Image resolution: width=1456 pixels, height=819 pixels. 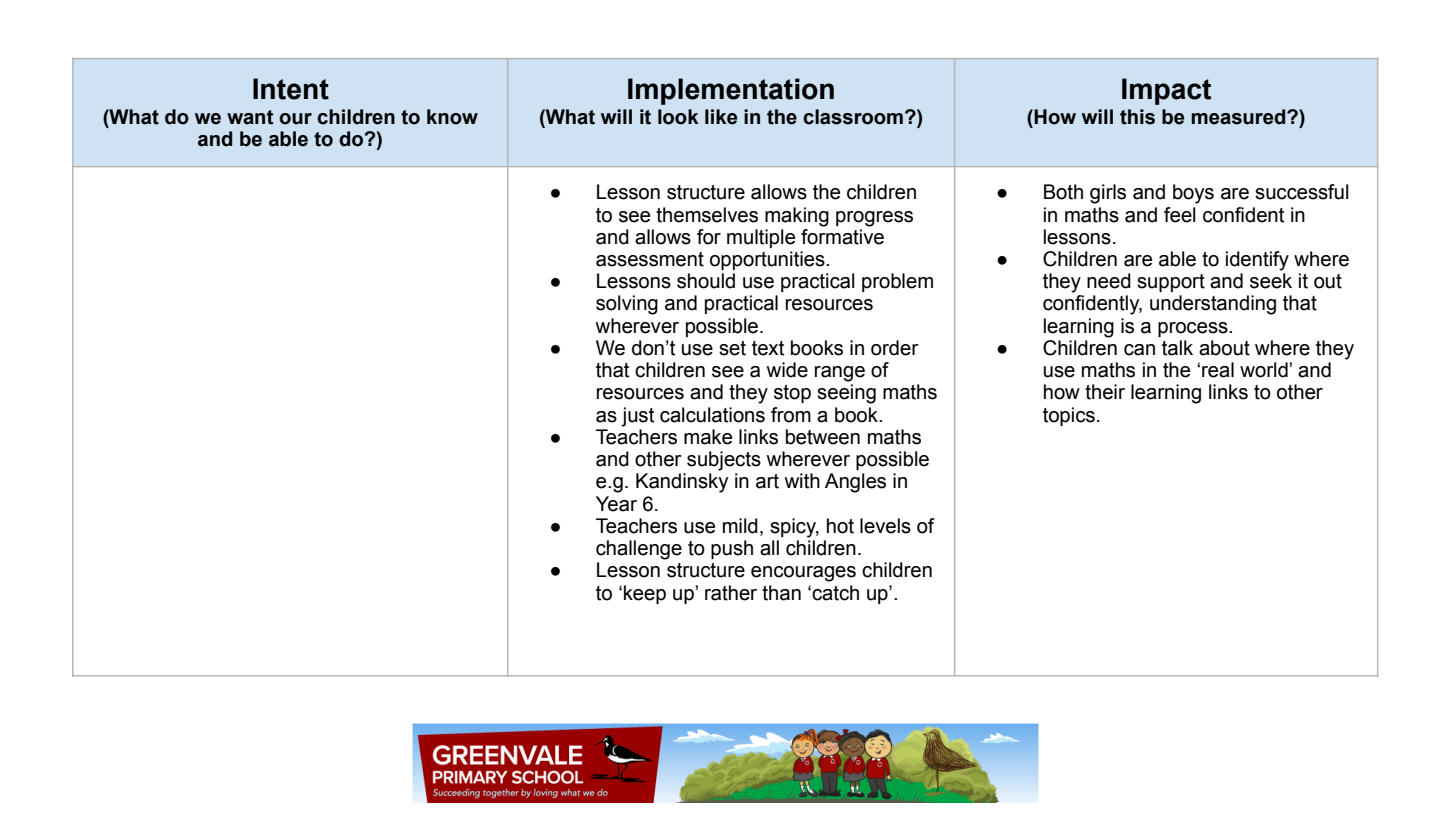 What do you see at coordinates (627, 305) in the page?
I see `solving` at bounding box center [627, 305].
